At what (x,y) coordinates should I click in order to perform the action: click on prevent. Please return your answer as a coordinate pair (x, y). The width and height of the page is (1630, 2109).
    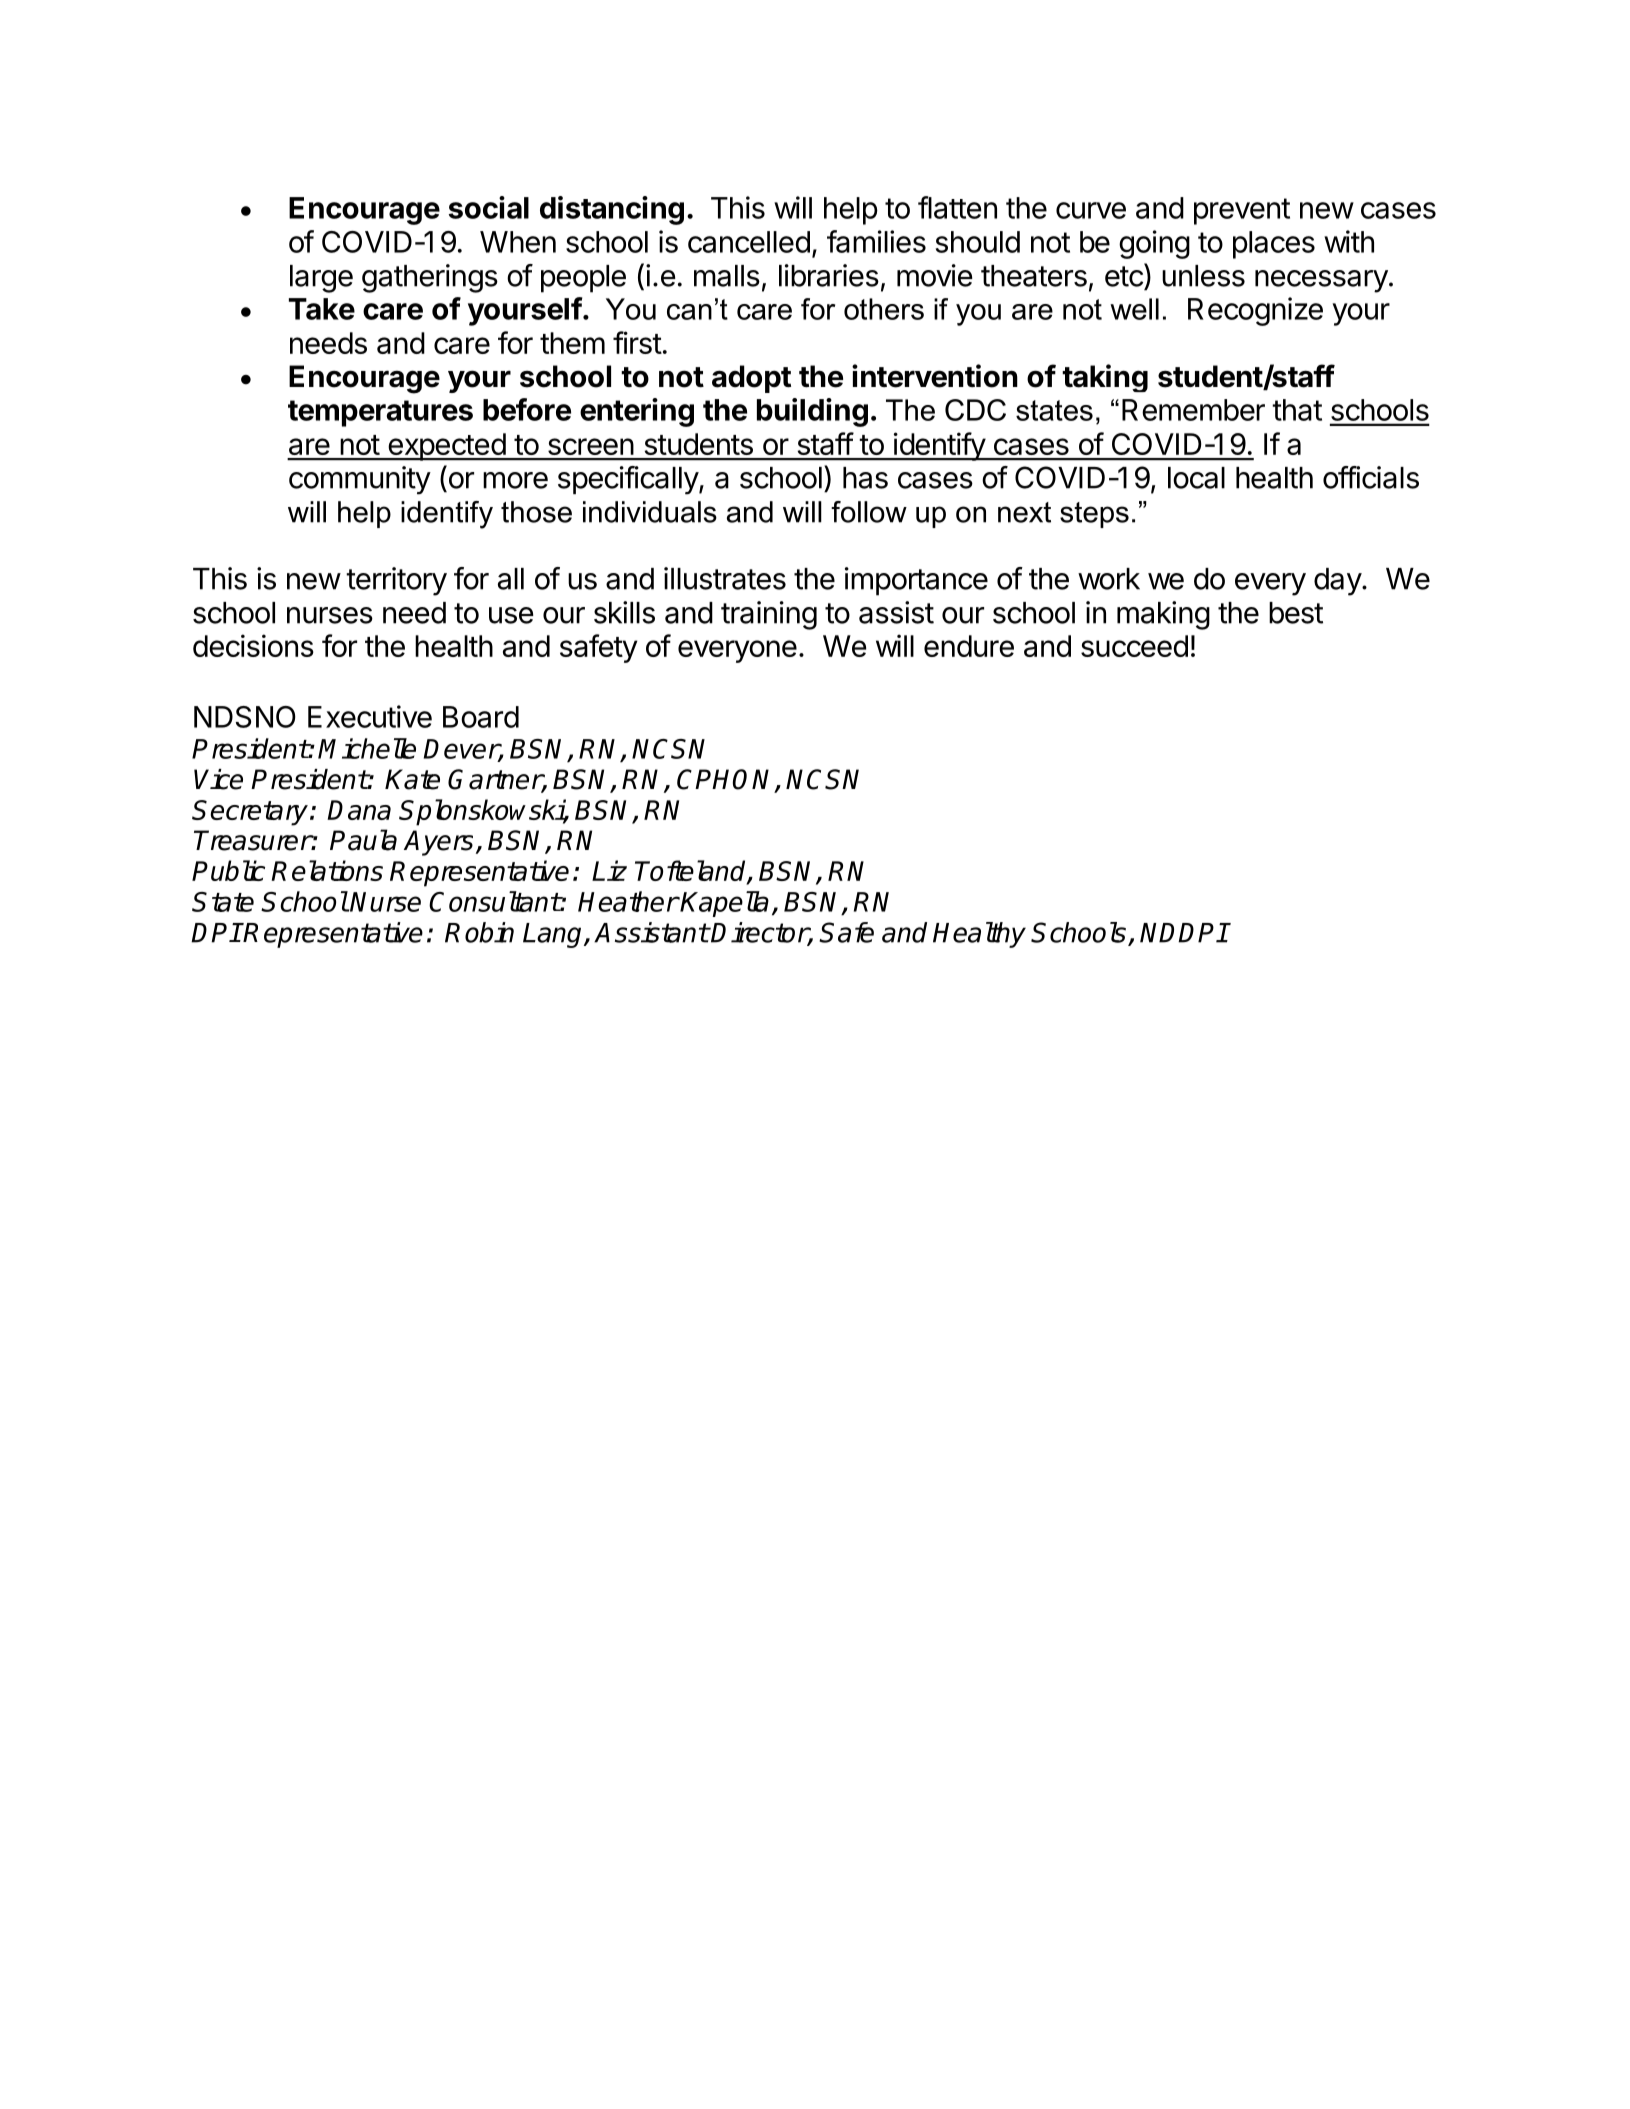
    Looking at the image, I should click on (1242, 211).
